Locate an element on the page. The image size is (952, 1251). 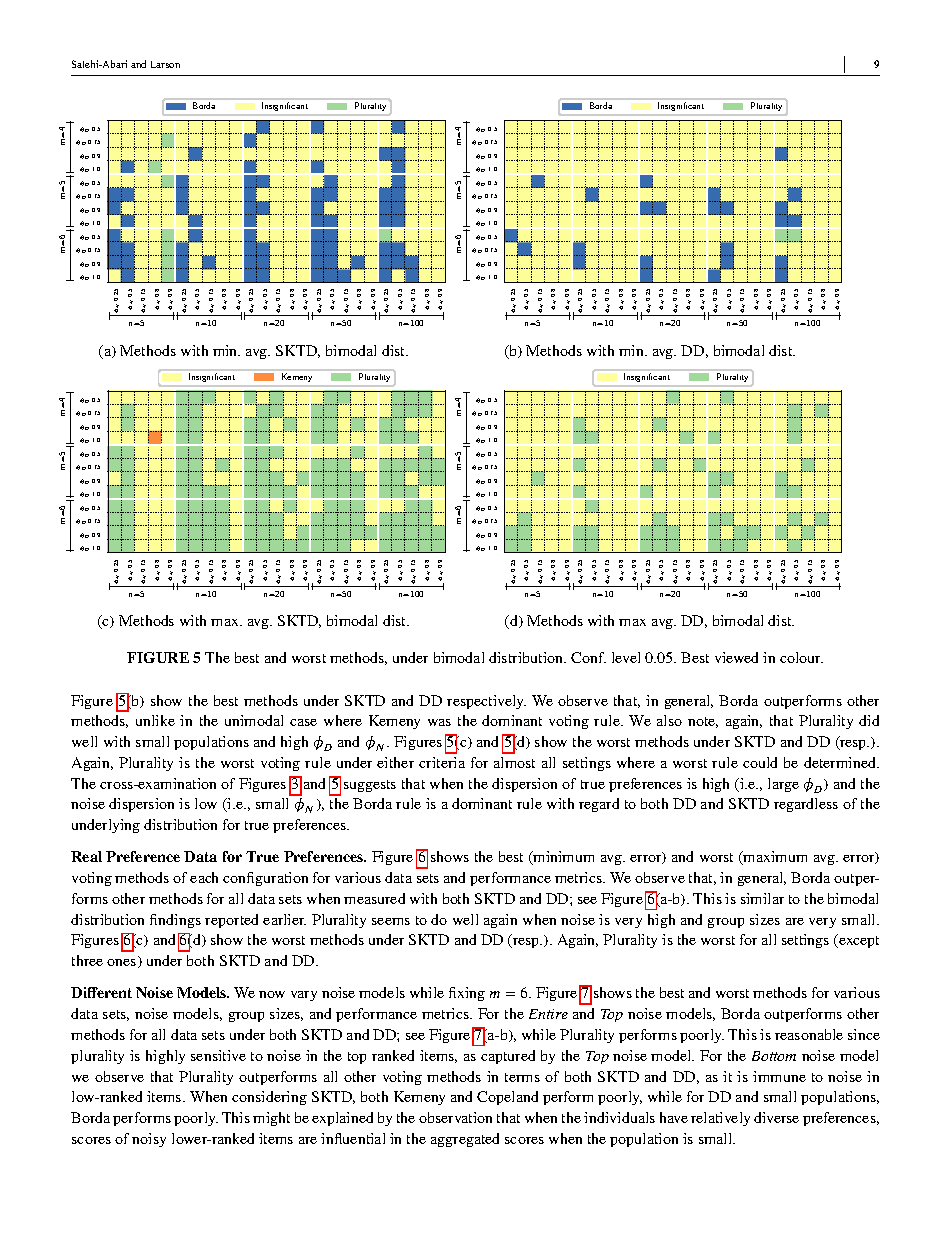
note is located at coordinates (703, 722).
